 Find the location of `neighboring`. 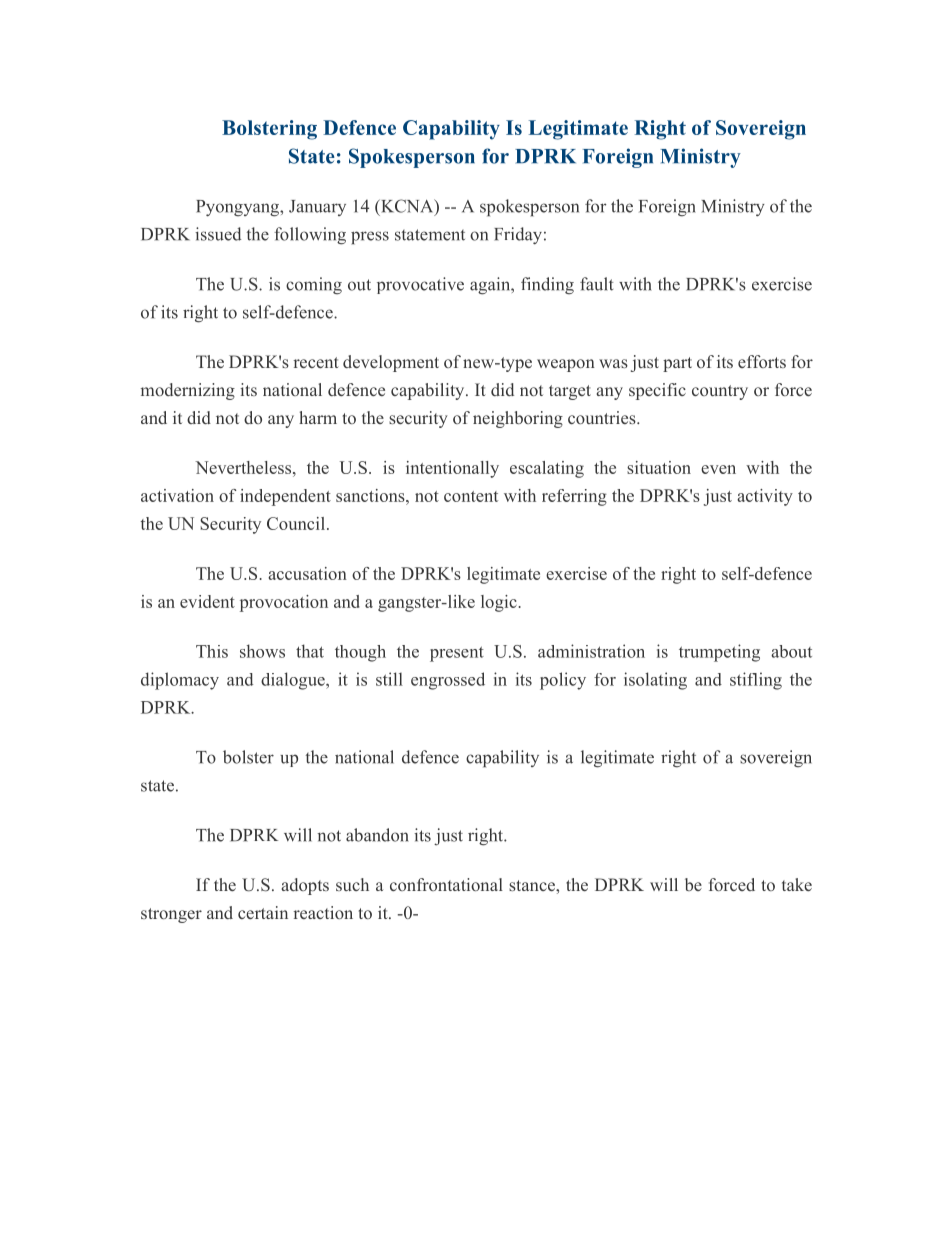

neighboring is located at coordinates (518, 419).
